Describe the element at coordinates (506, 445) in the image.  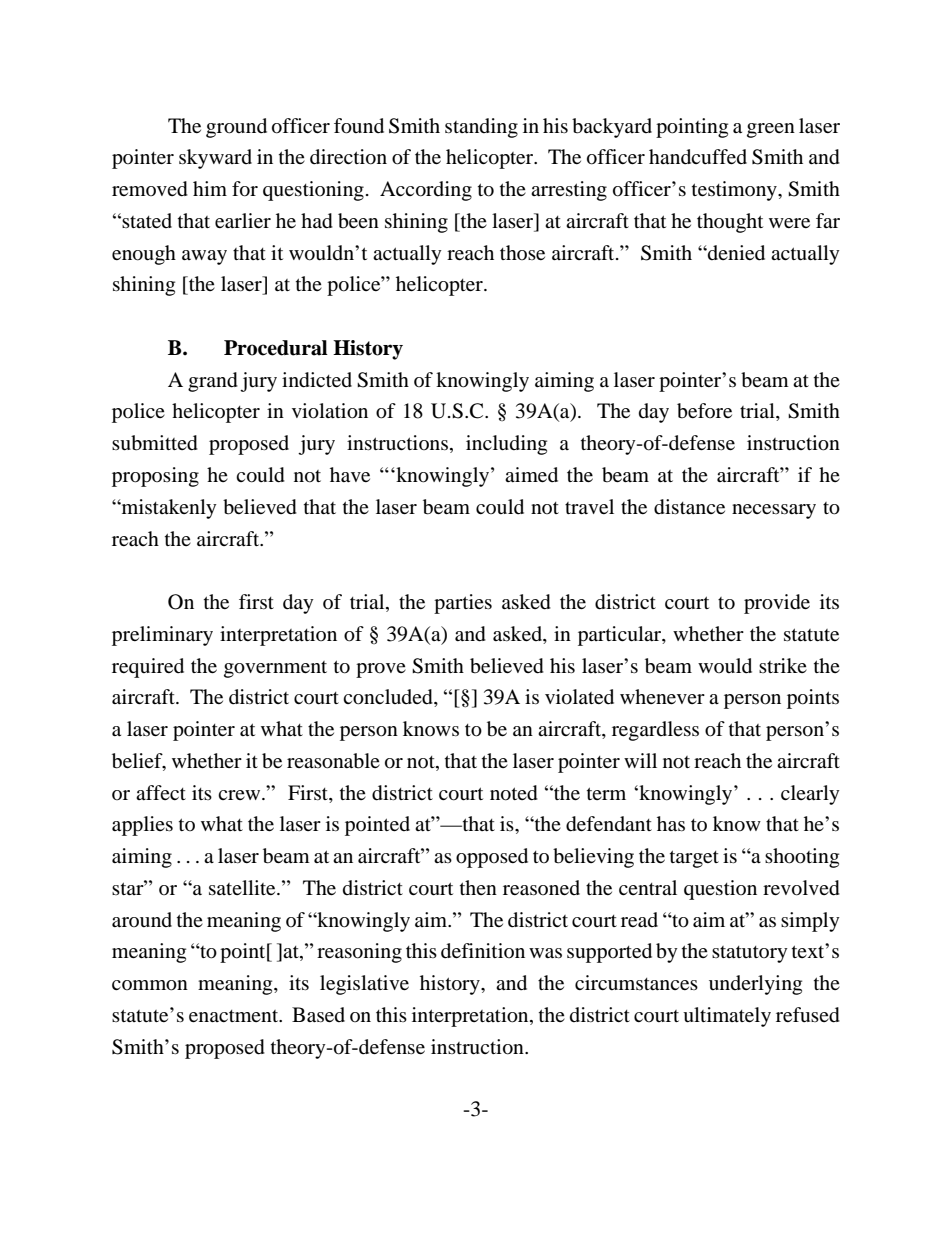
I see `including` at that location.
